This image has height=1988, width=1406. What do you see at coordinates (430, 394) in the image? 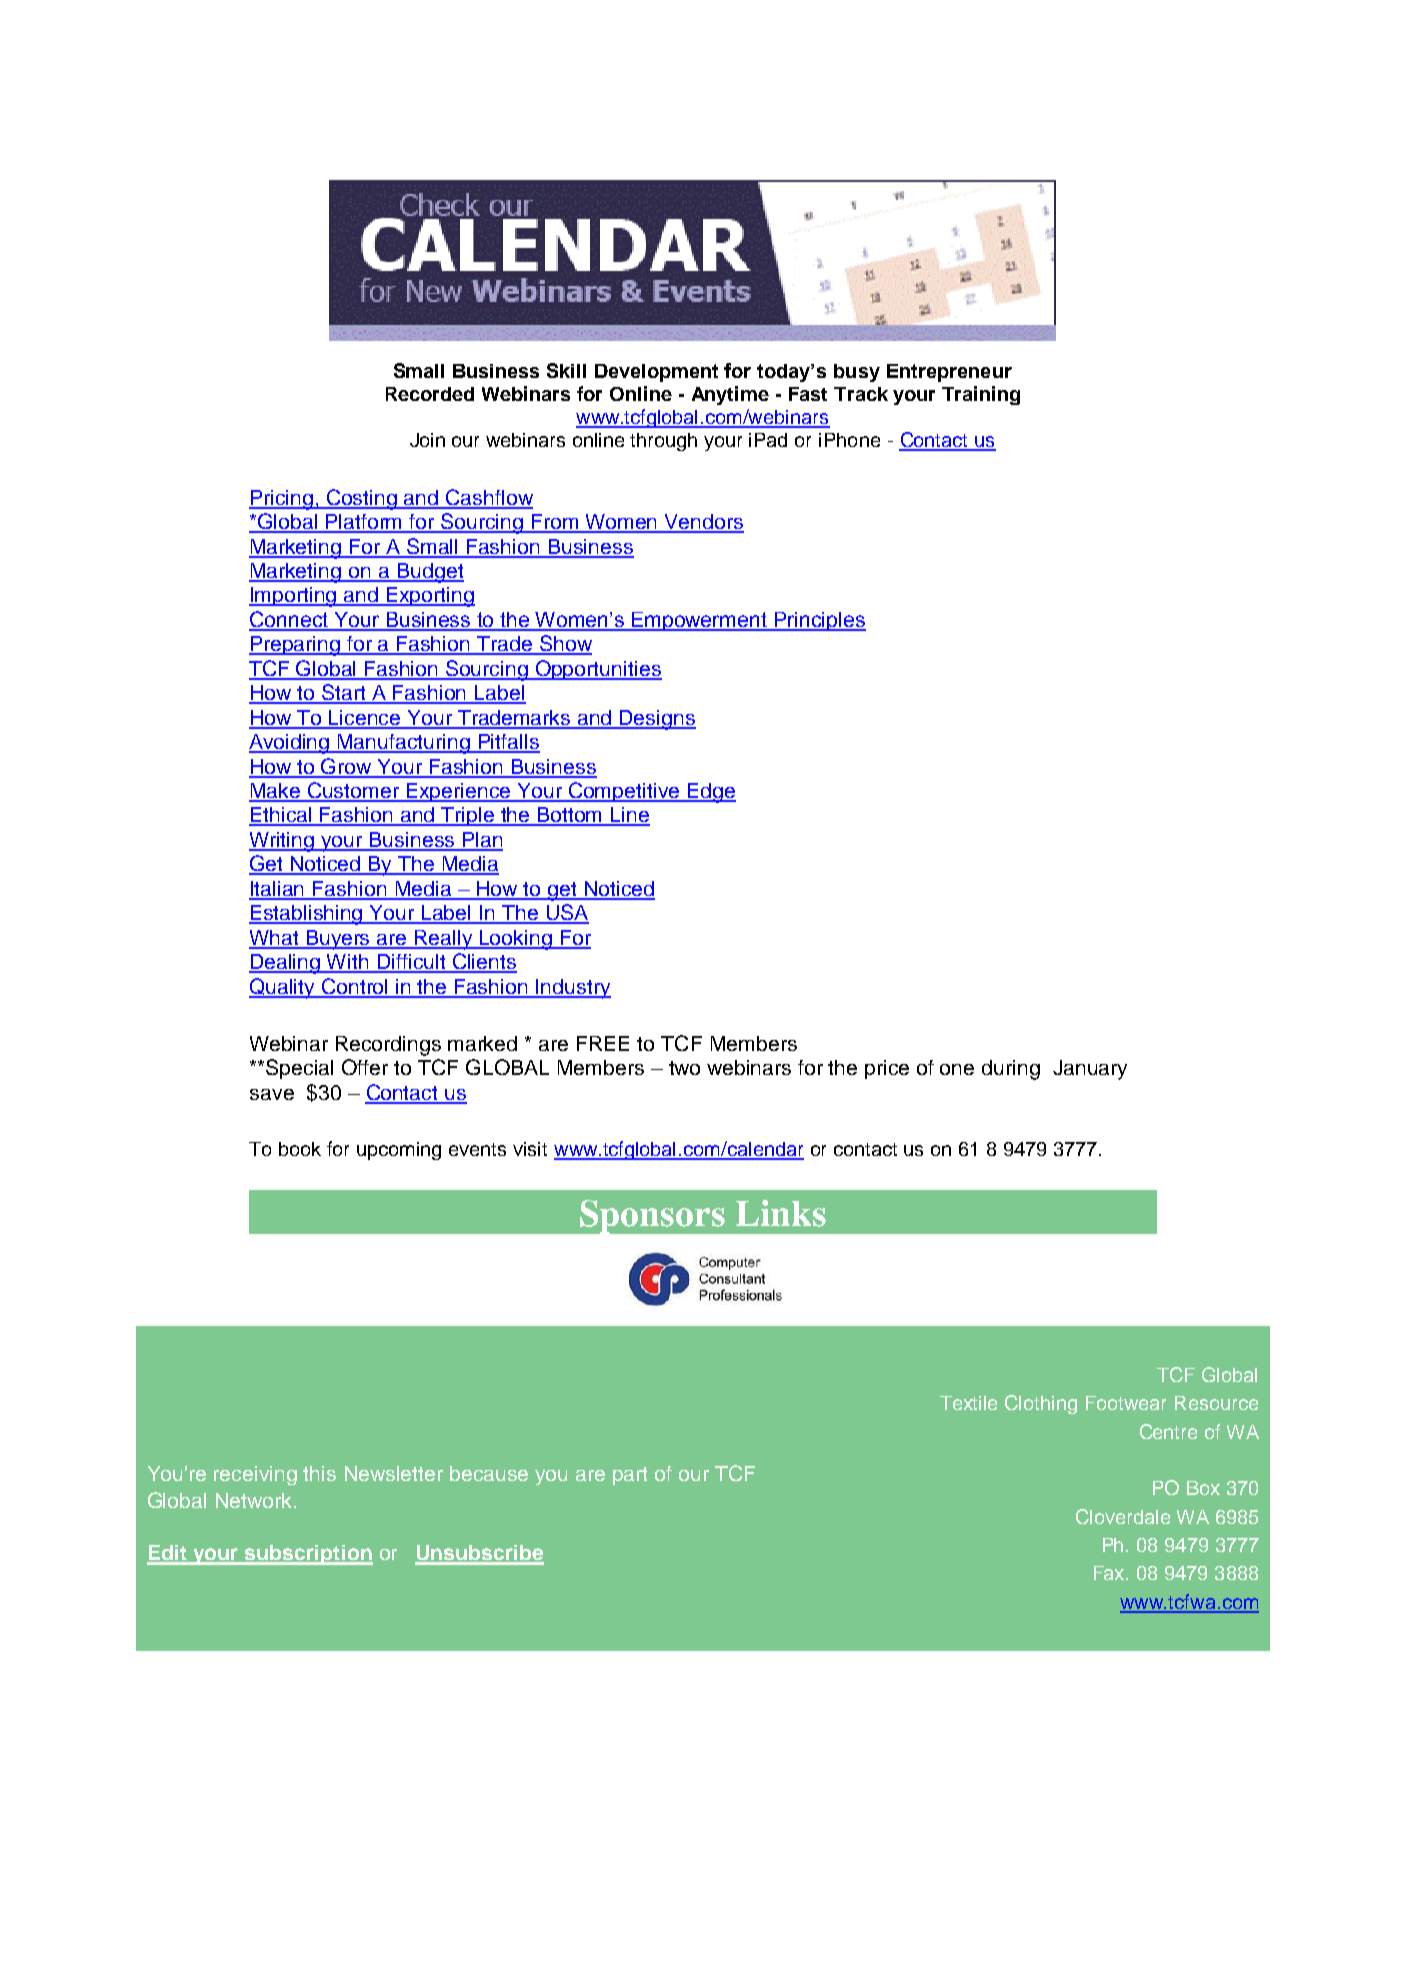
I see `Recorded` at bounding box center [430, 394].
